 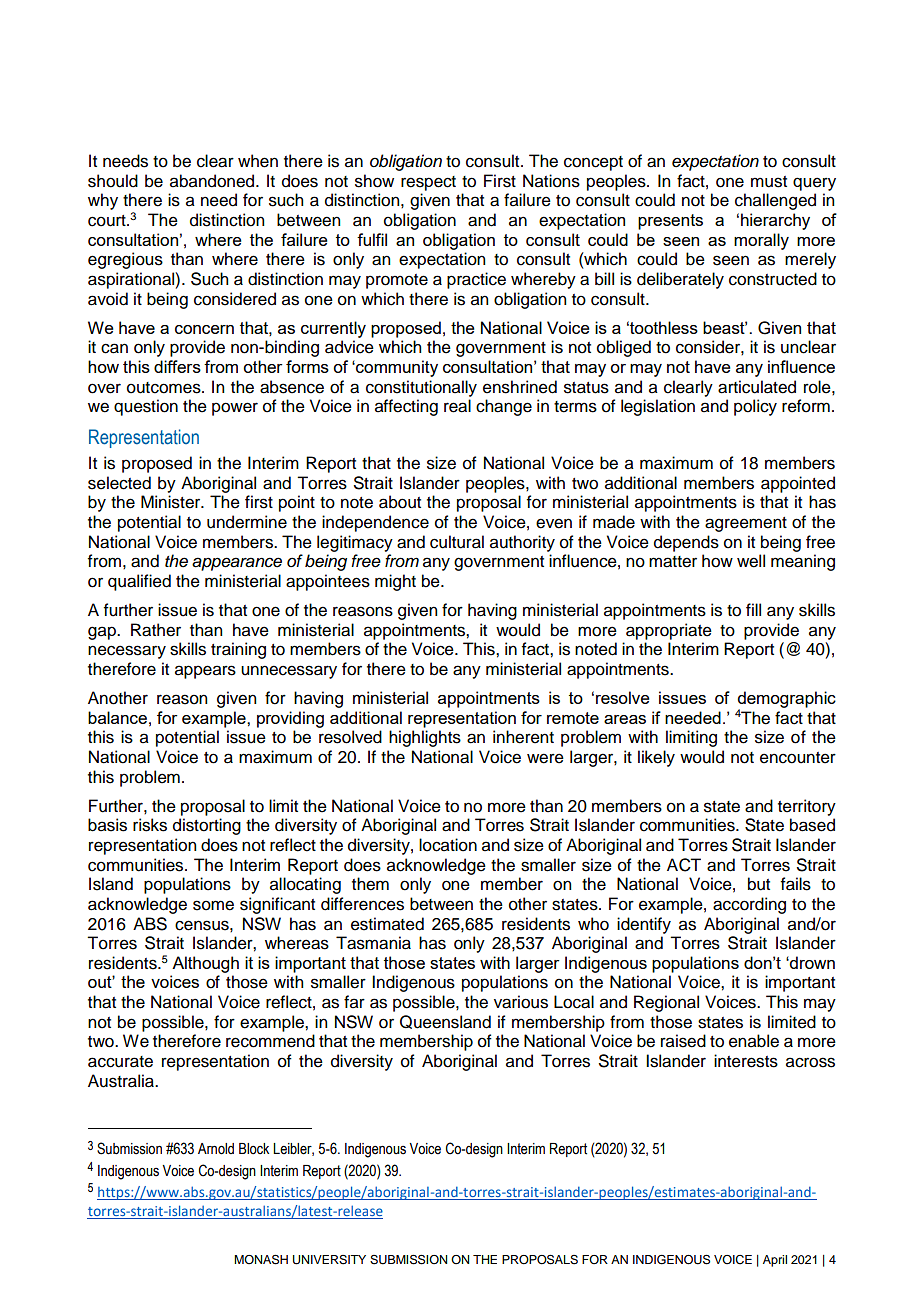 I want to click on abandoned, so click(x=213, y=181).
